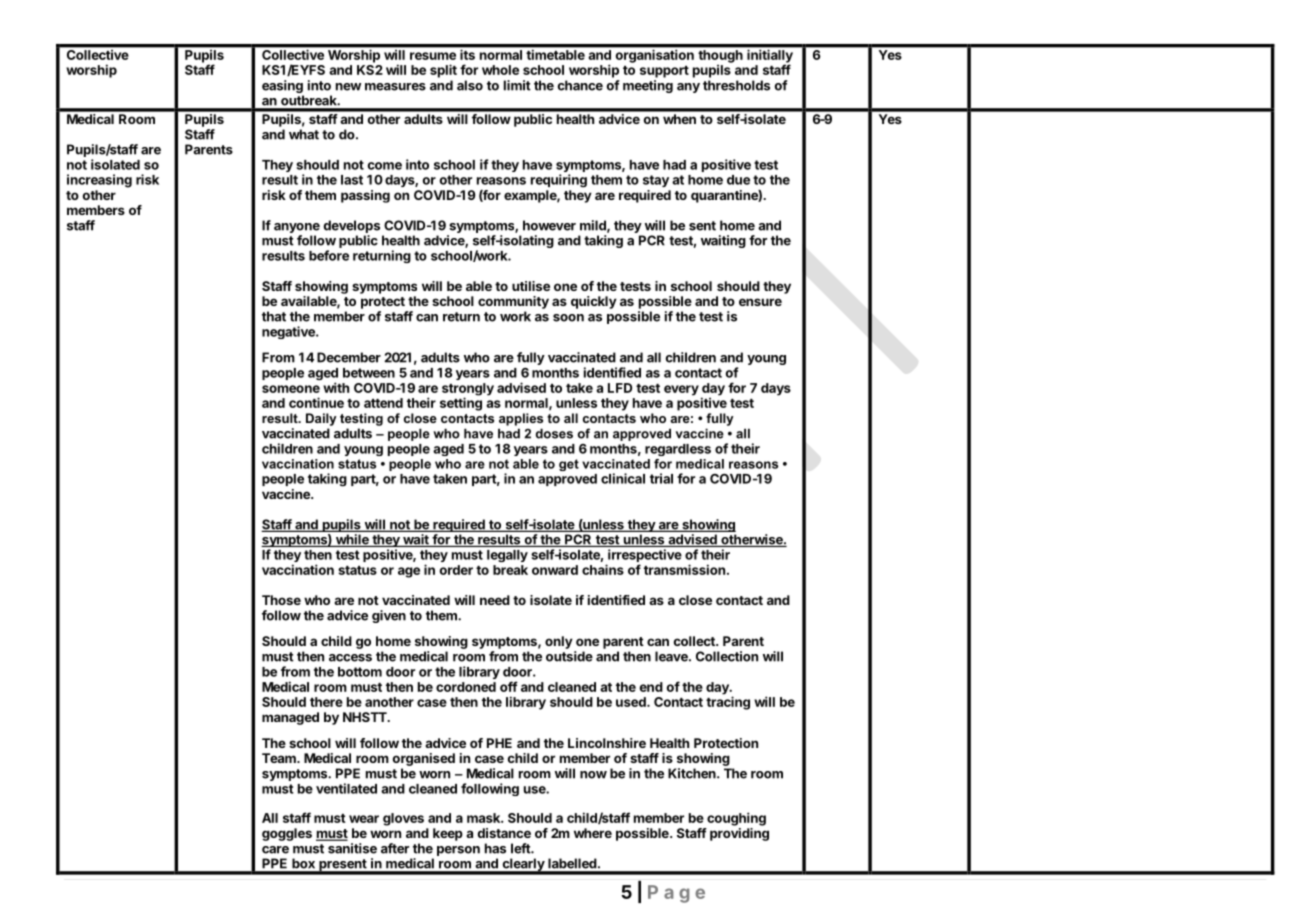  I want to click on limit, so click(517, 85).
